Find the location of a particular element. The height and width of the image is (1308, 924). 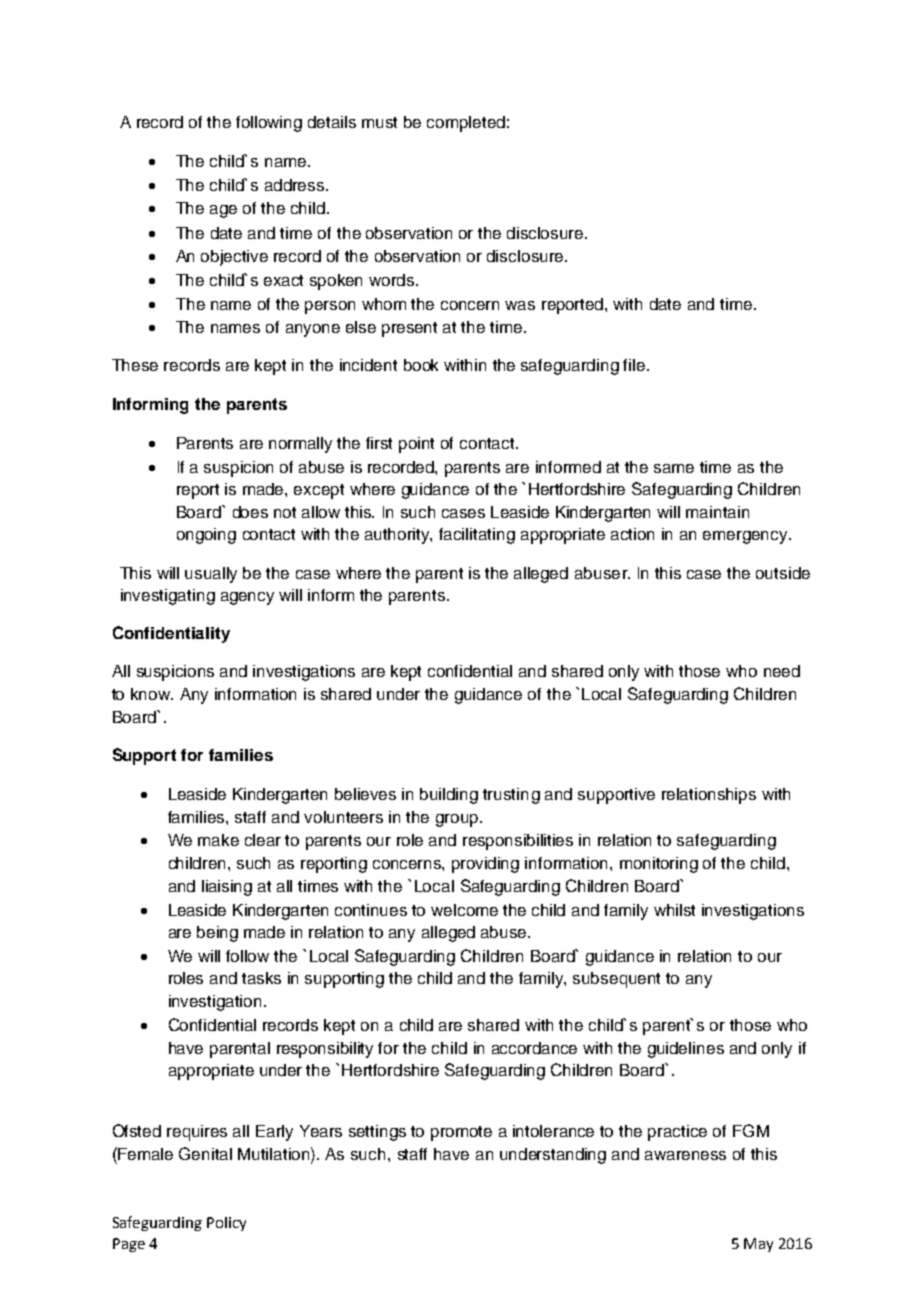

completed is located at coordinates (466, 124).
